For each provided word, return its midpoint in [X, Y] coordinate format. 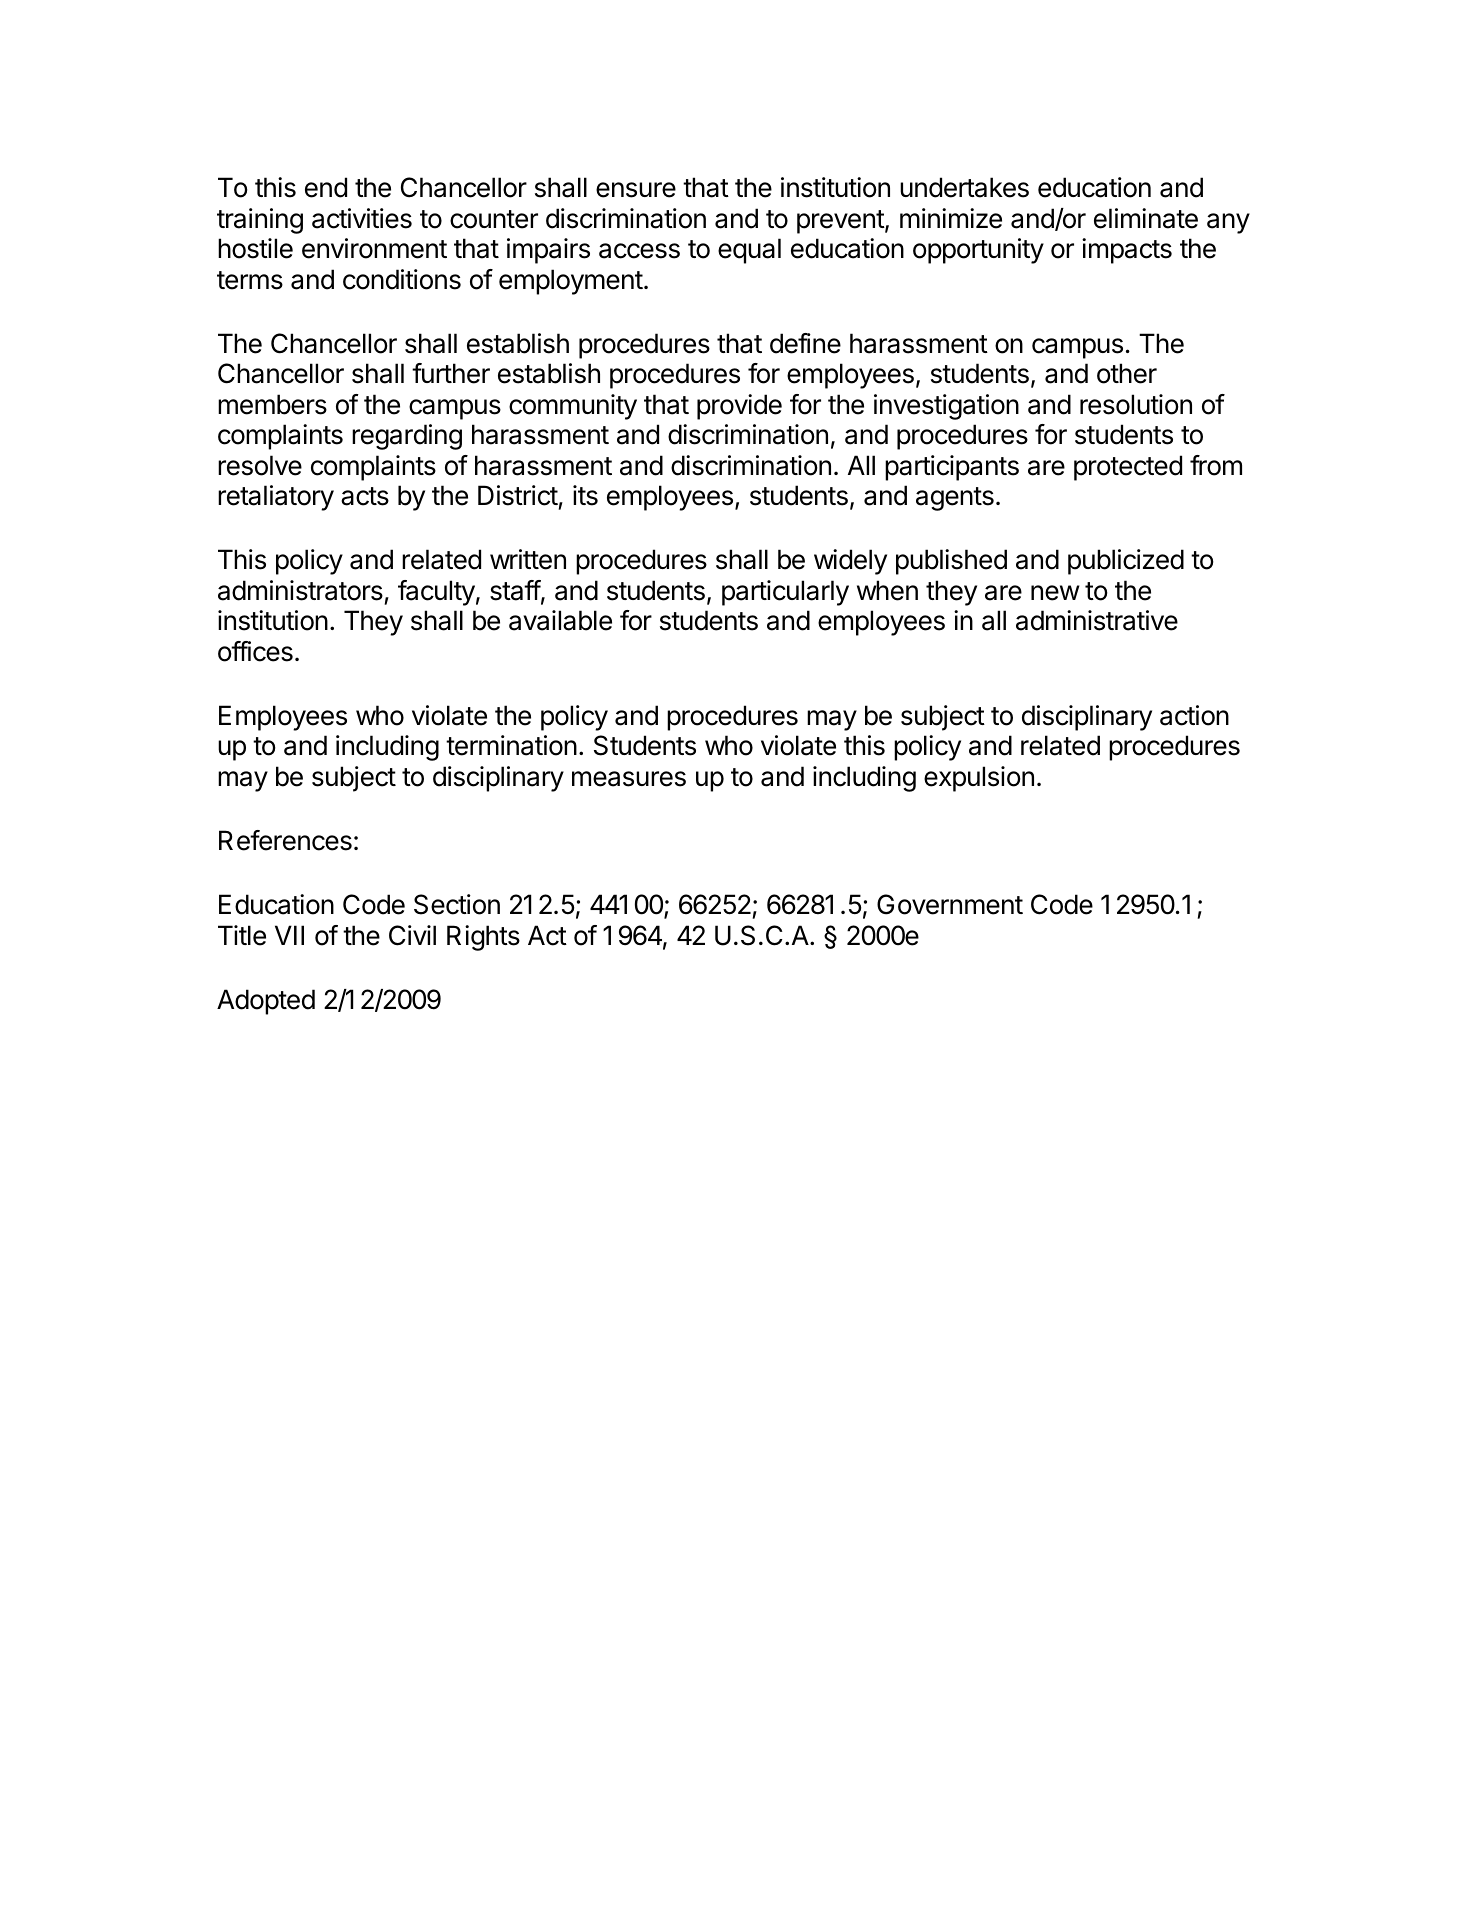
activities [362, 218]
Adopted [266, 1002]
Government [950, 904]
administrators [300, 590]
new [1055, 593]
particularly [785, 593]
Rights [483, 938]
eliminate [1146, 218]
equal [749, 251]
